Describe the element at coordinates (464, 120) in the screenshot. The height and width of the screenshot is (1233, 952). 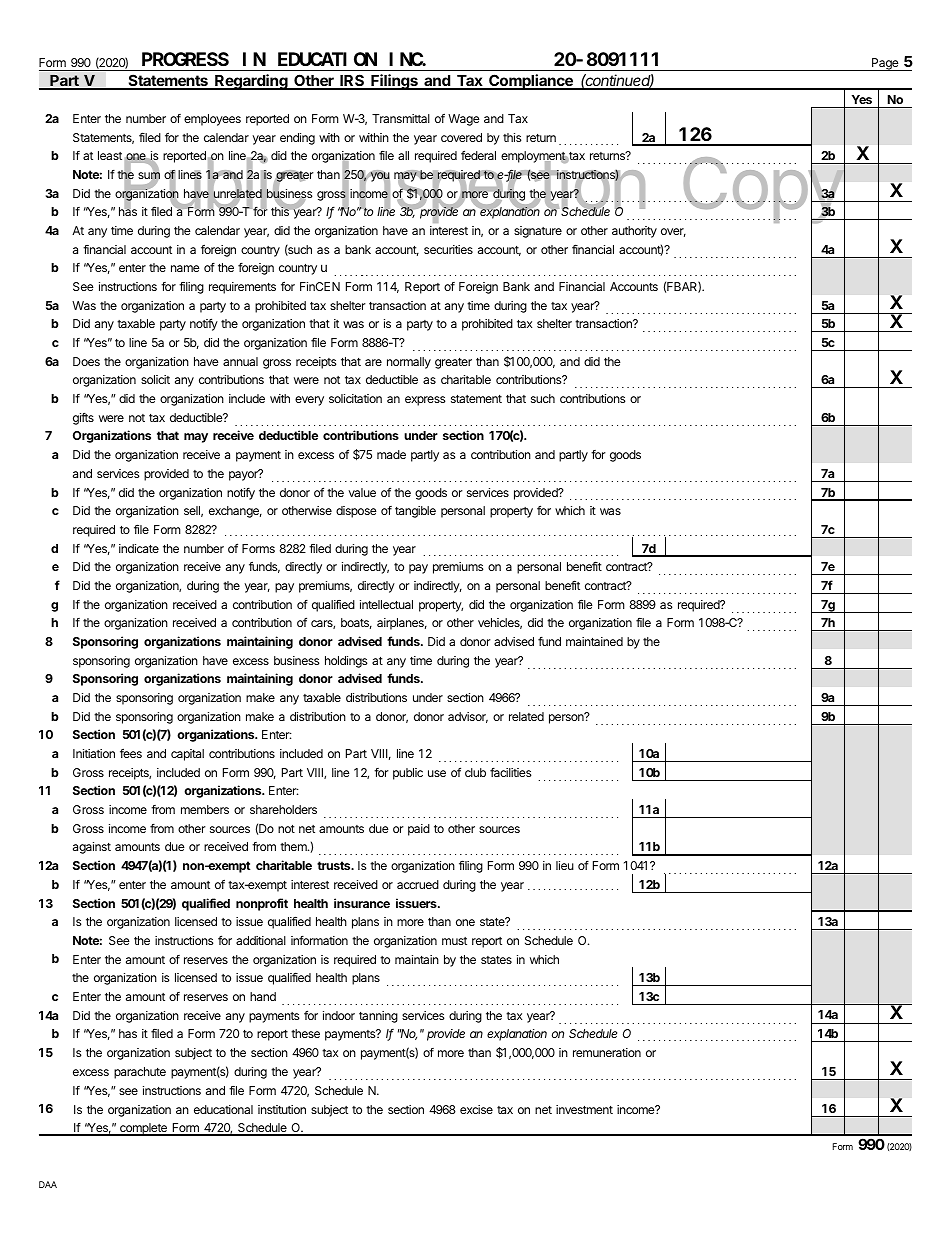
I see `Wage` at that location.
